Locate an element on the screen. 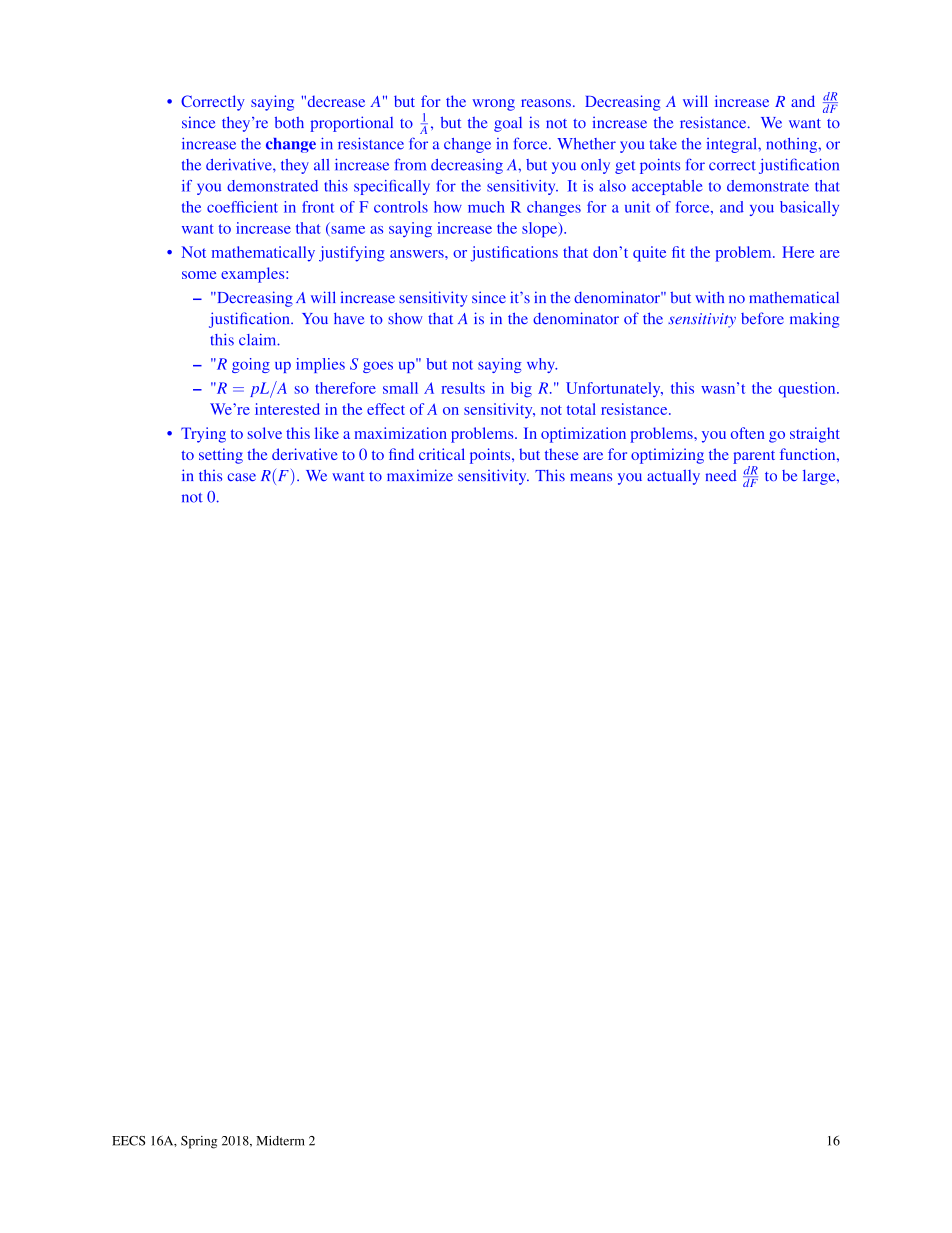 The image size is (952, 1233). need is located at coordinates (721, 475).
